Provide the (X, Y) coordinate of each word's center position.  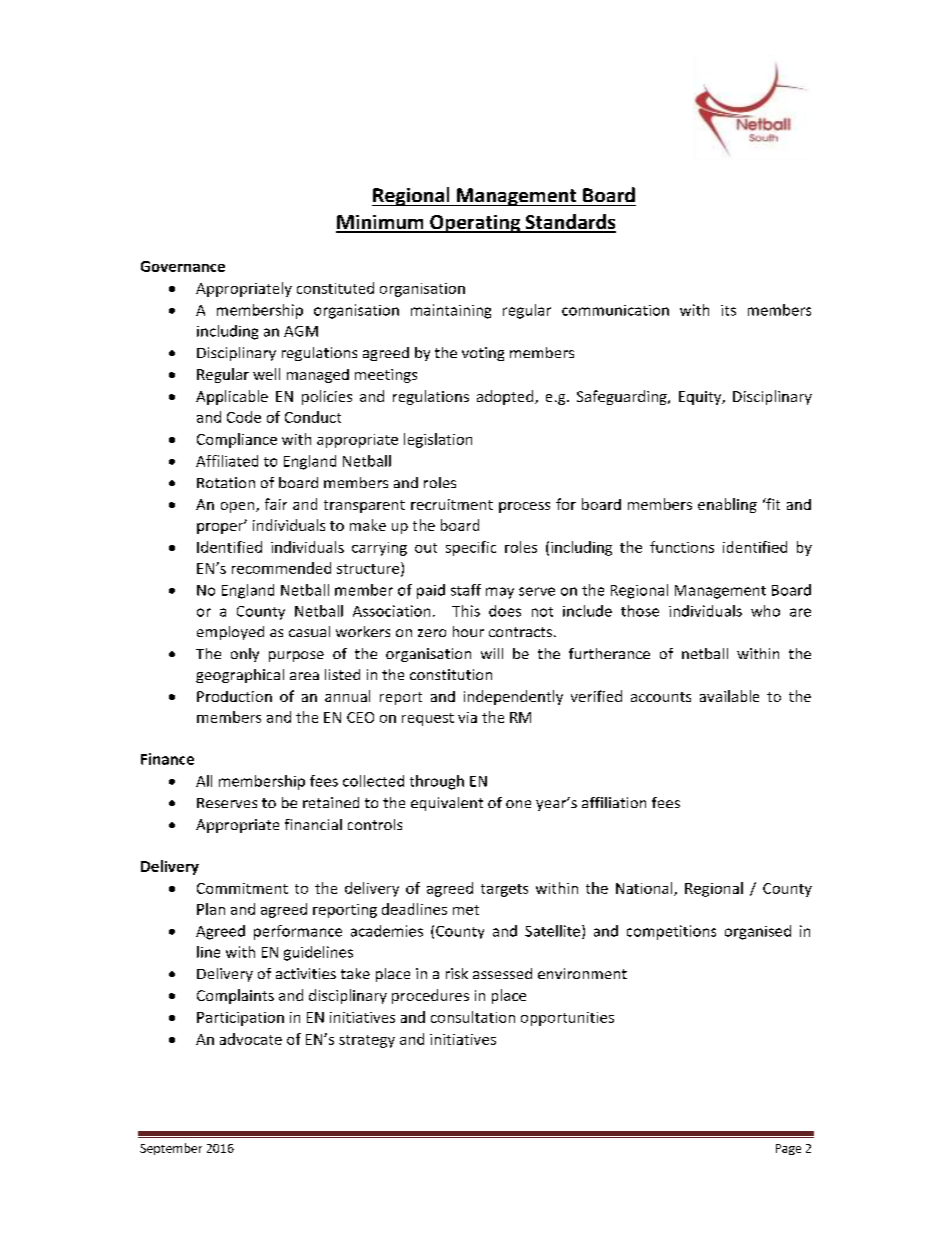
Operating (475, 224)
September (171, 1149)
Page (788, 1149)
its (728, 310)
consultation (473, 1017)
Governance (183, 266)
